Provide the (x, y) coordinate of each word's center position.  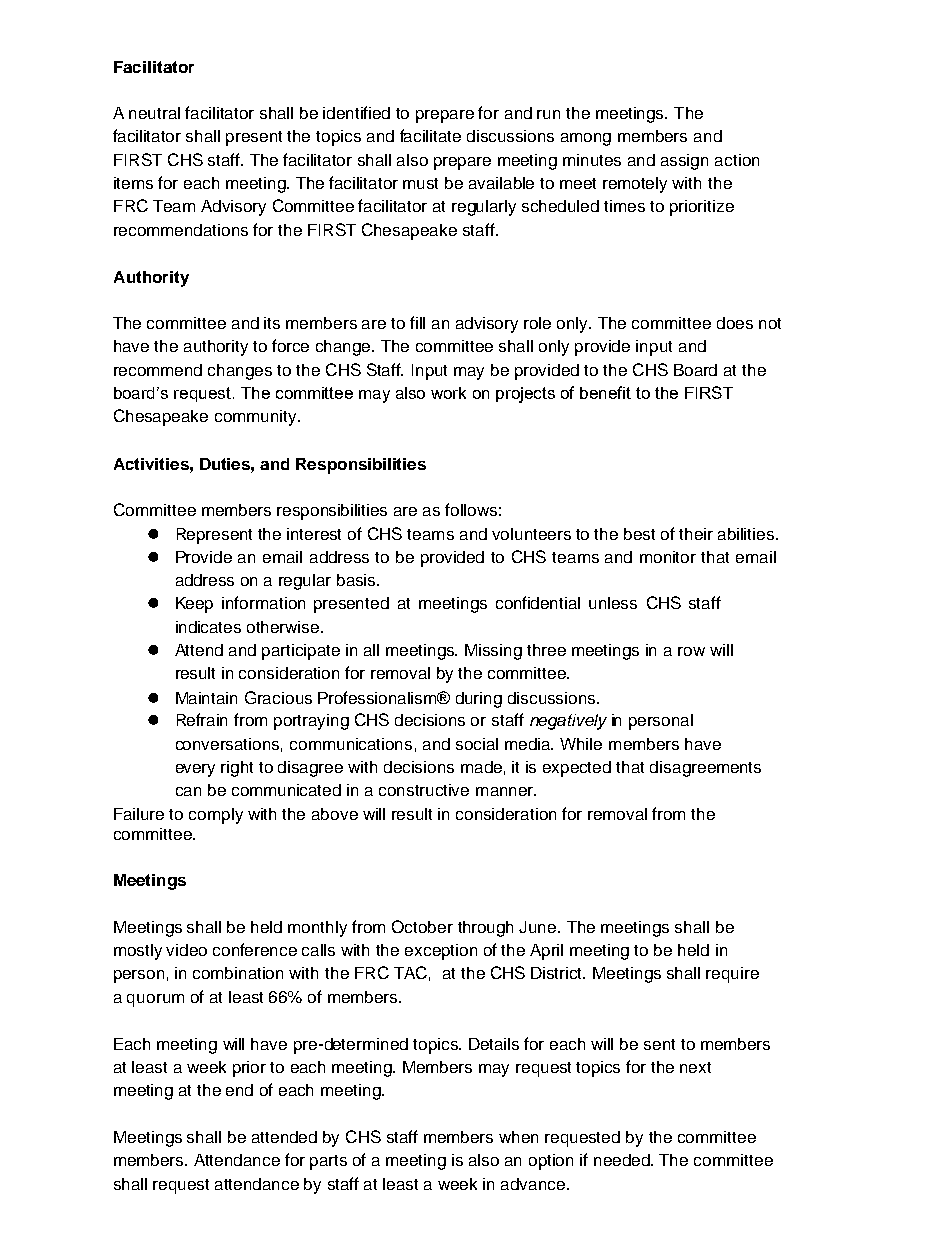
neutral (154, 113)
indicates (208, 627)
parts (328, 1162)
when (518, 1137)
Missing (493, 652)
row (691, 651)
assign (684, 162)
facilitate (430, 135)
